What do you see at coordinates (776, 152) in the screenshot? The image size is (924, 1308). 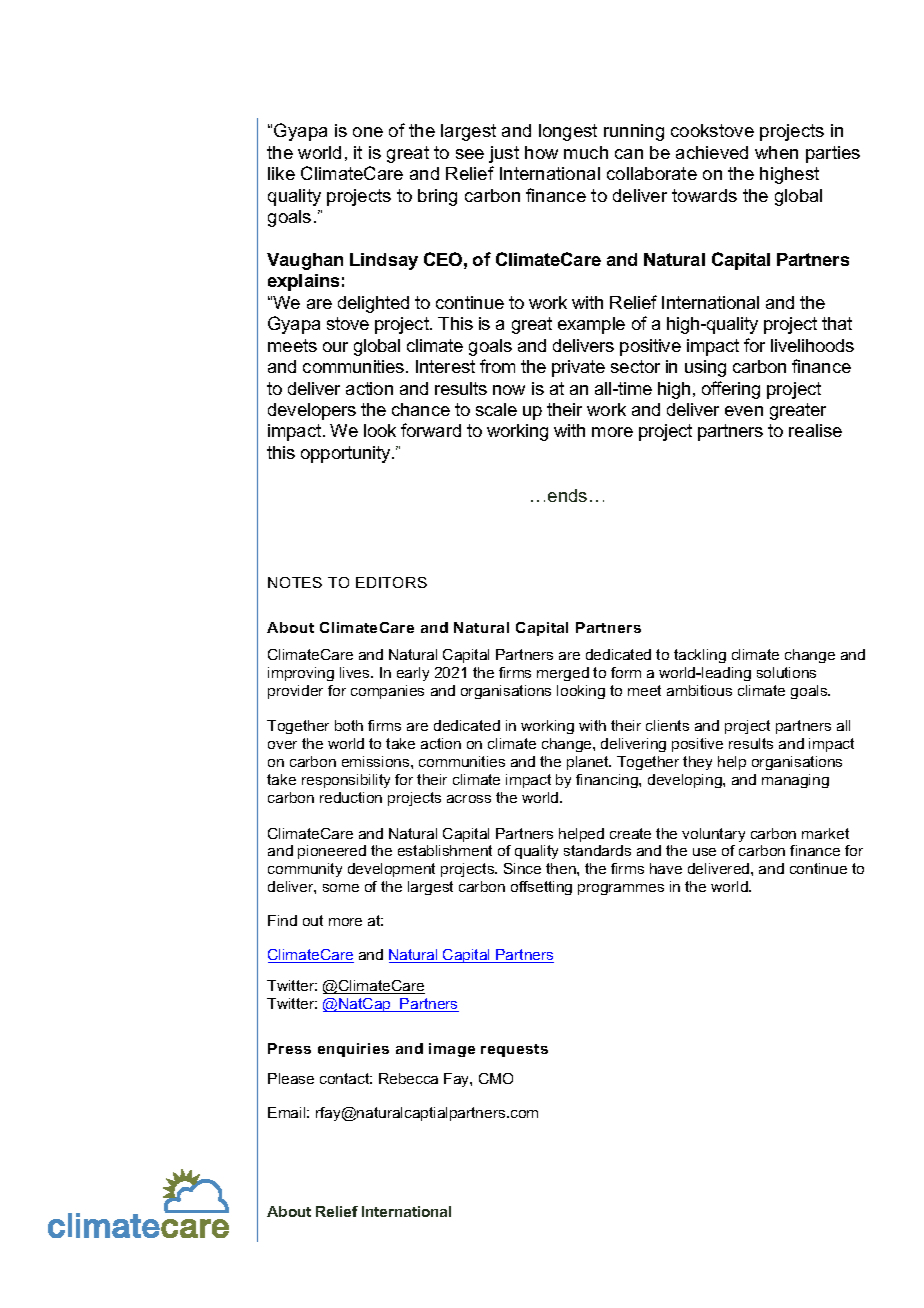 I see `when` at bounding box center [776, 152].
